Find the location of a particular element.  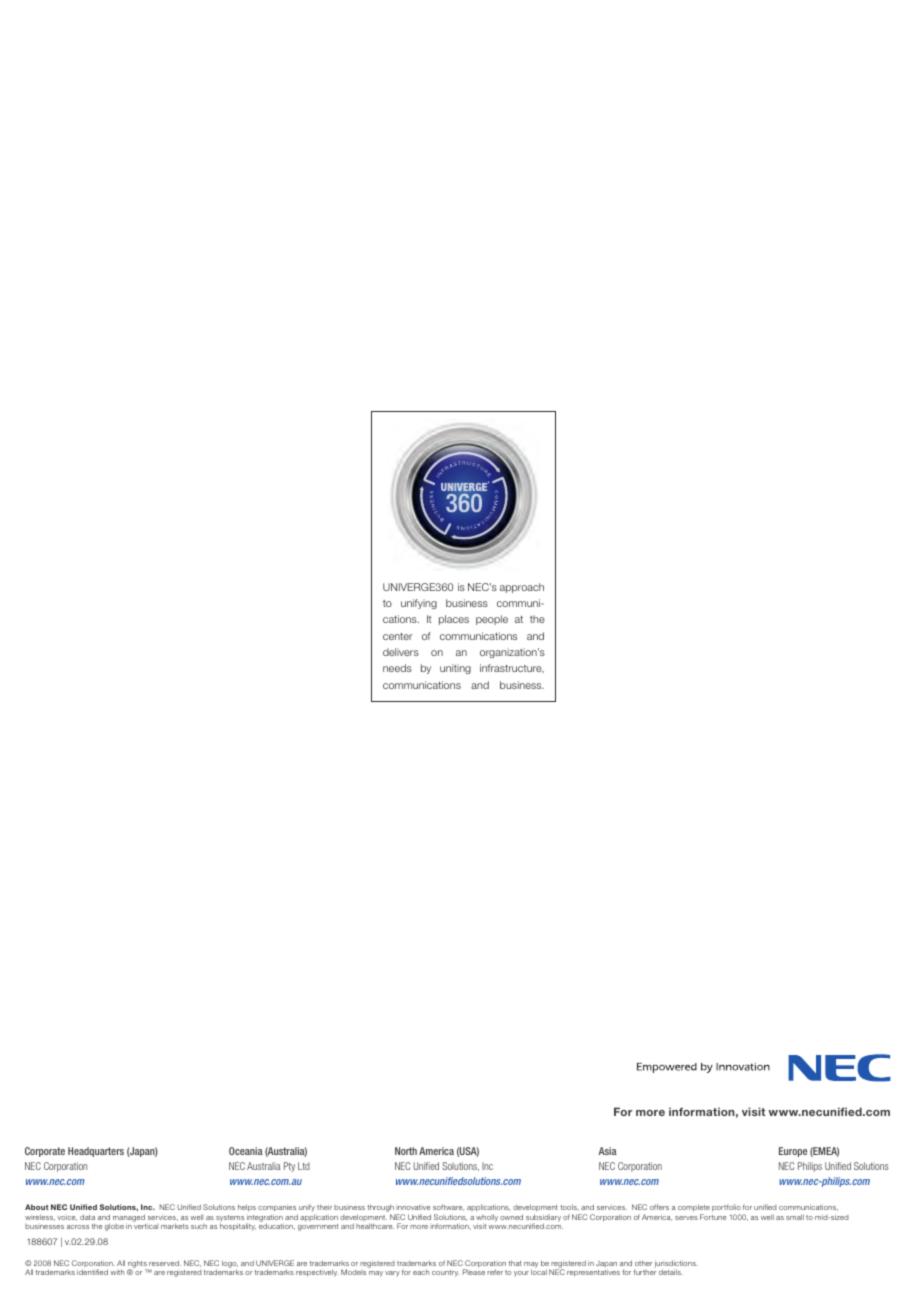

places is located at coordinates (454, 620).
